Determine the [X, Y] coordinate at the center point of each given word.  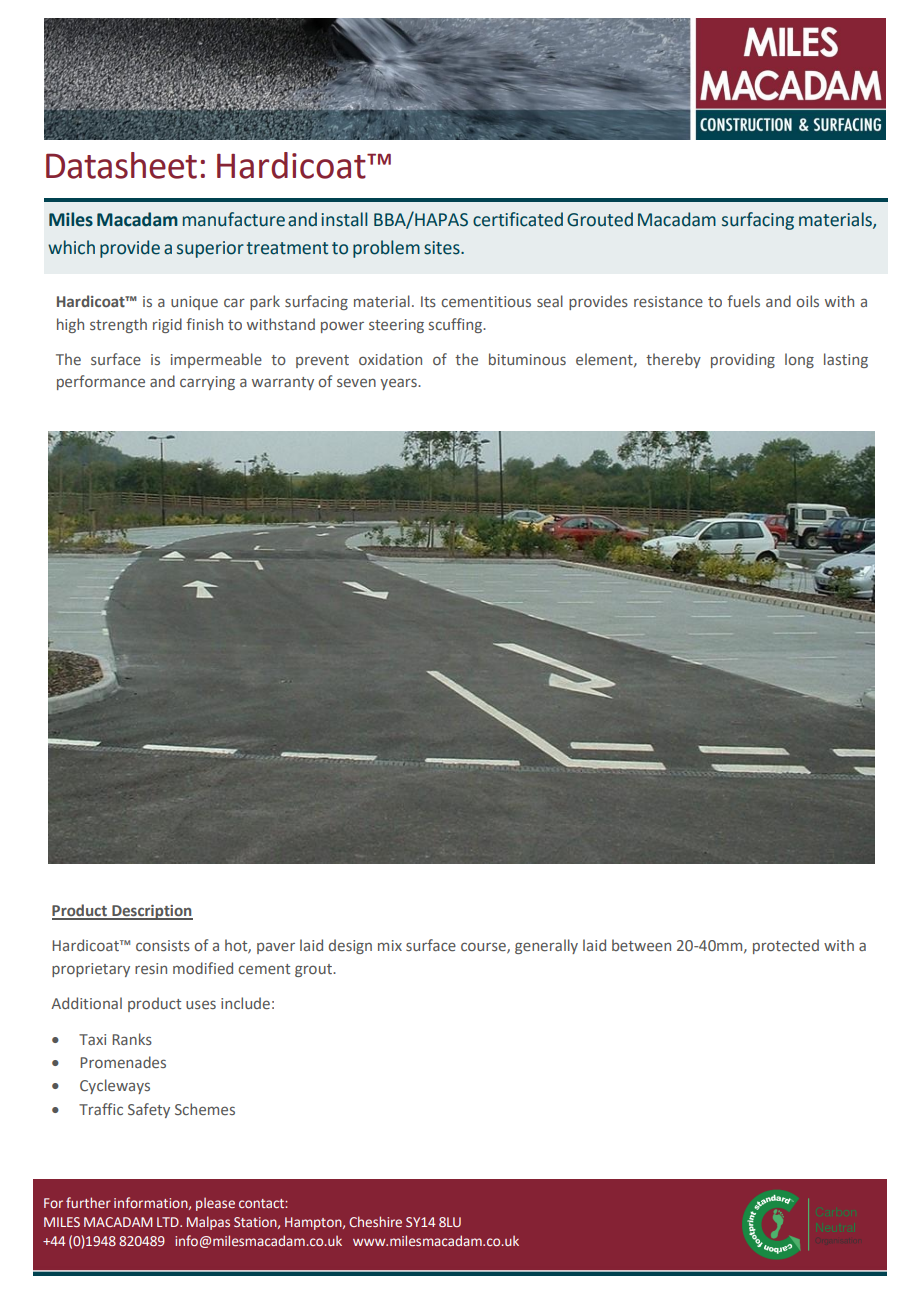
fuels [743, 301]
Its [428, 301]
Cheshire [375, 1221]
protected [786, 946]
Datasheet [121, 165]
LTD [169, 1222]
